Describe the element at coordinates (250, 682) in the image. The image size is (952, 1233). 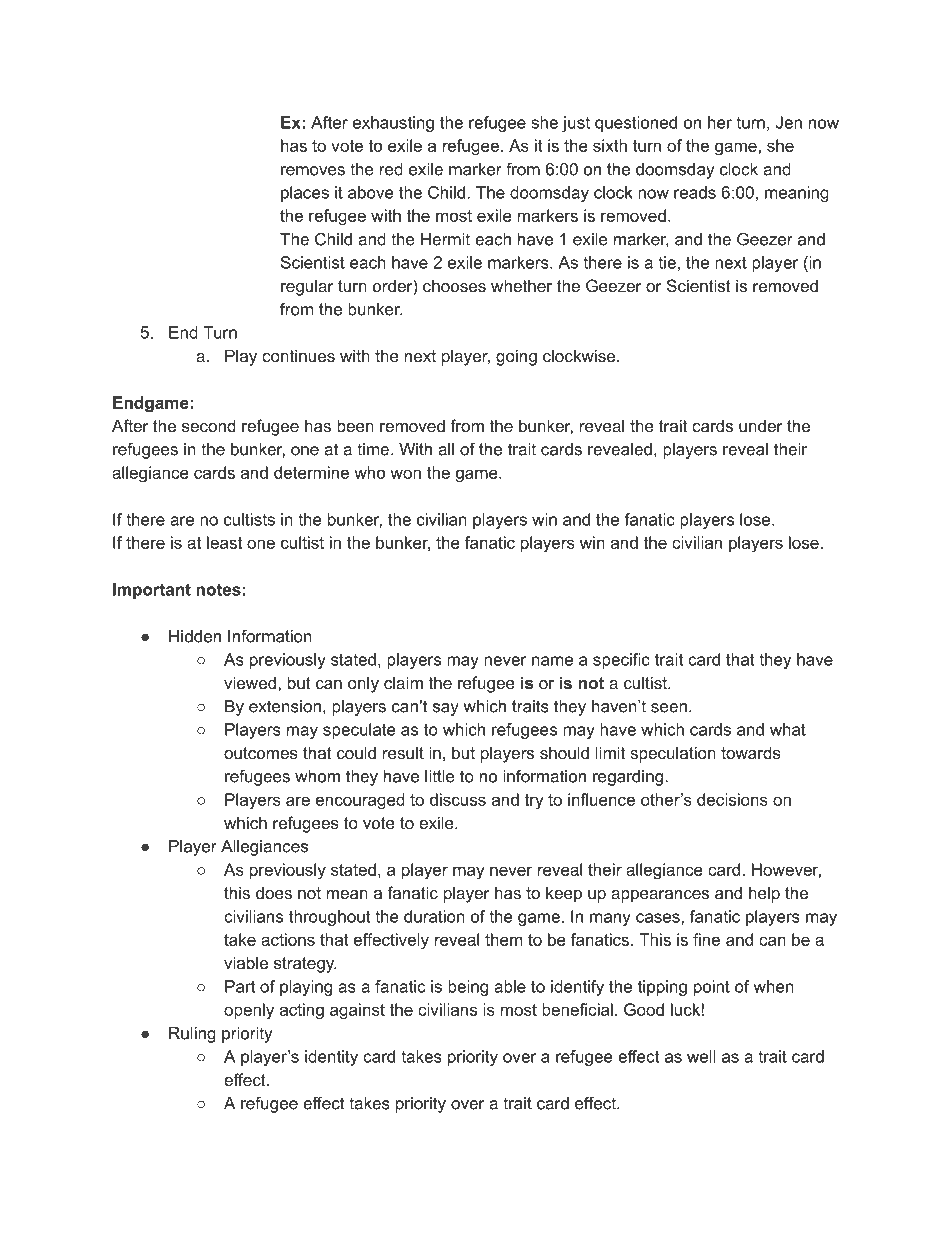
I see `viewed` at that location.
